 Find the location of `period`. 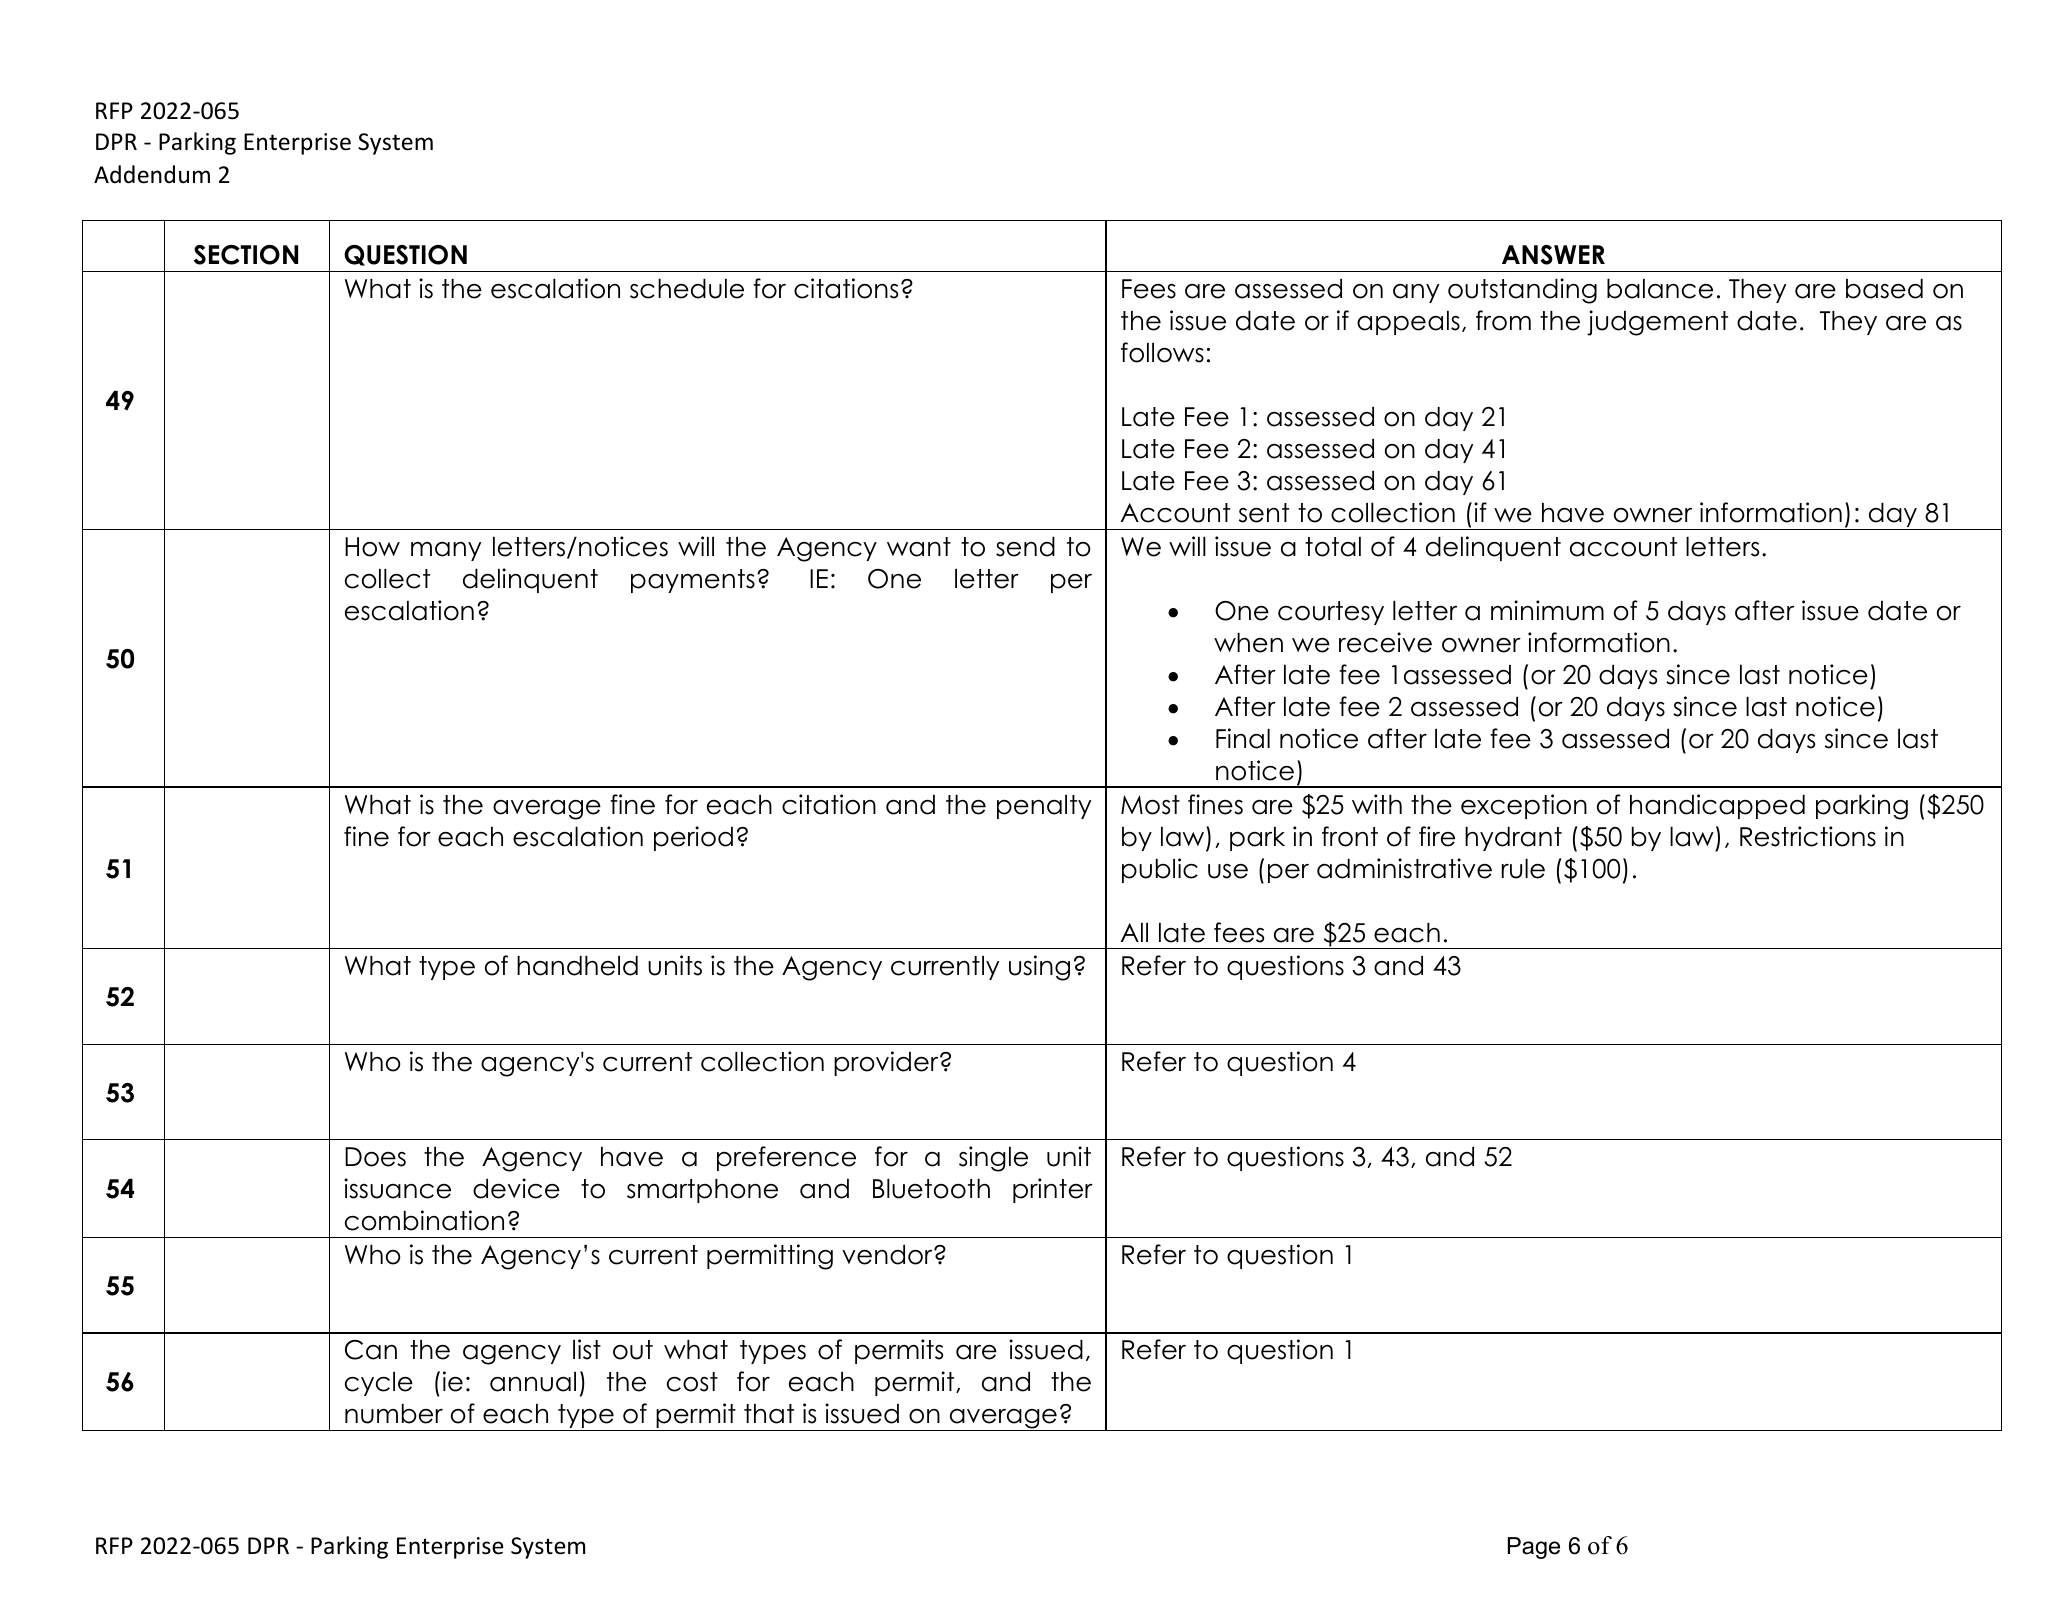

period is located at coordinates (693, 838).
